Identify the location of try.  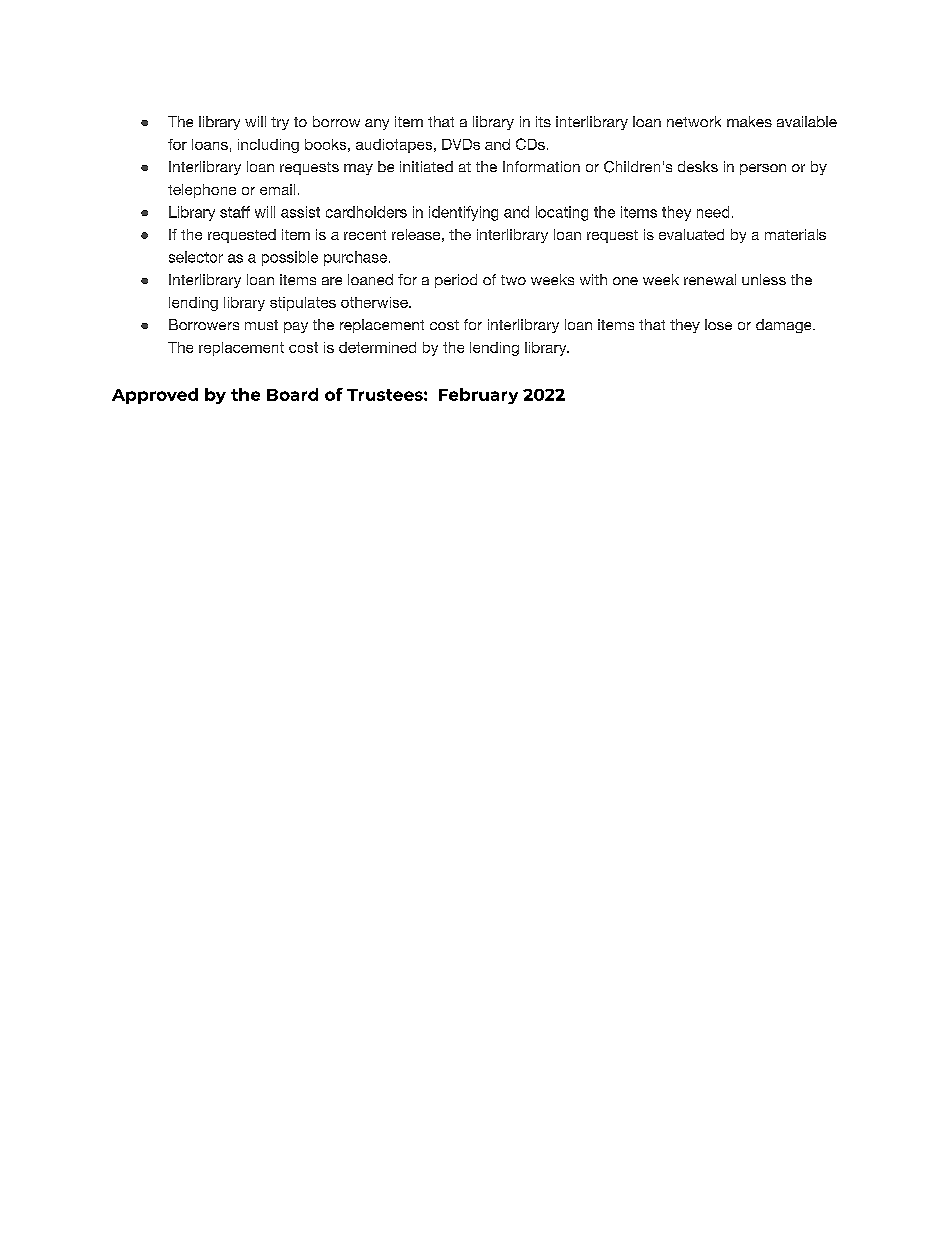
(280, 123).
